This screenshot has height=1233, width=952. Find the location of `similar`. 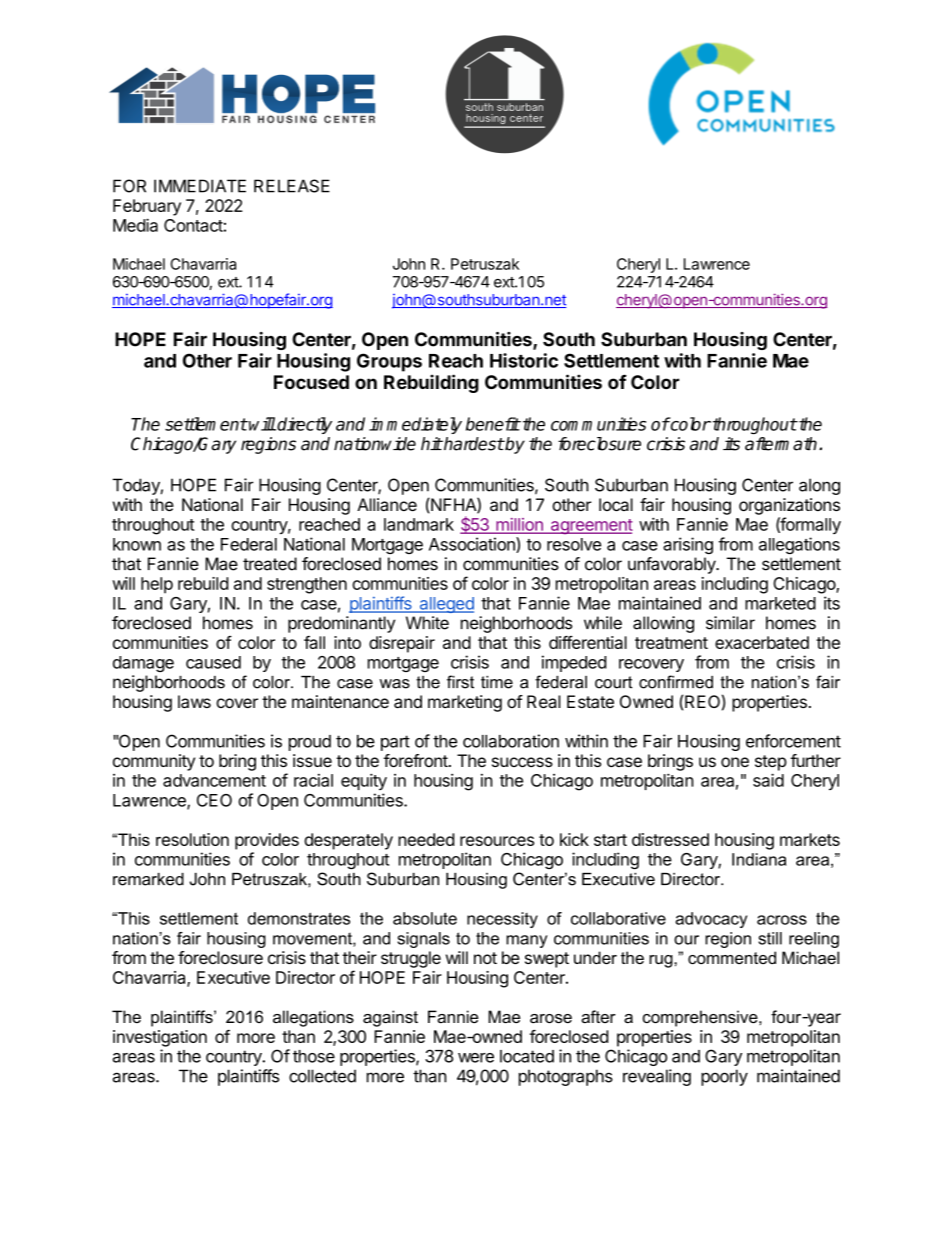

similar is located at coordinates (730, 623).
